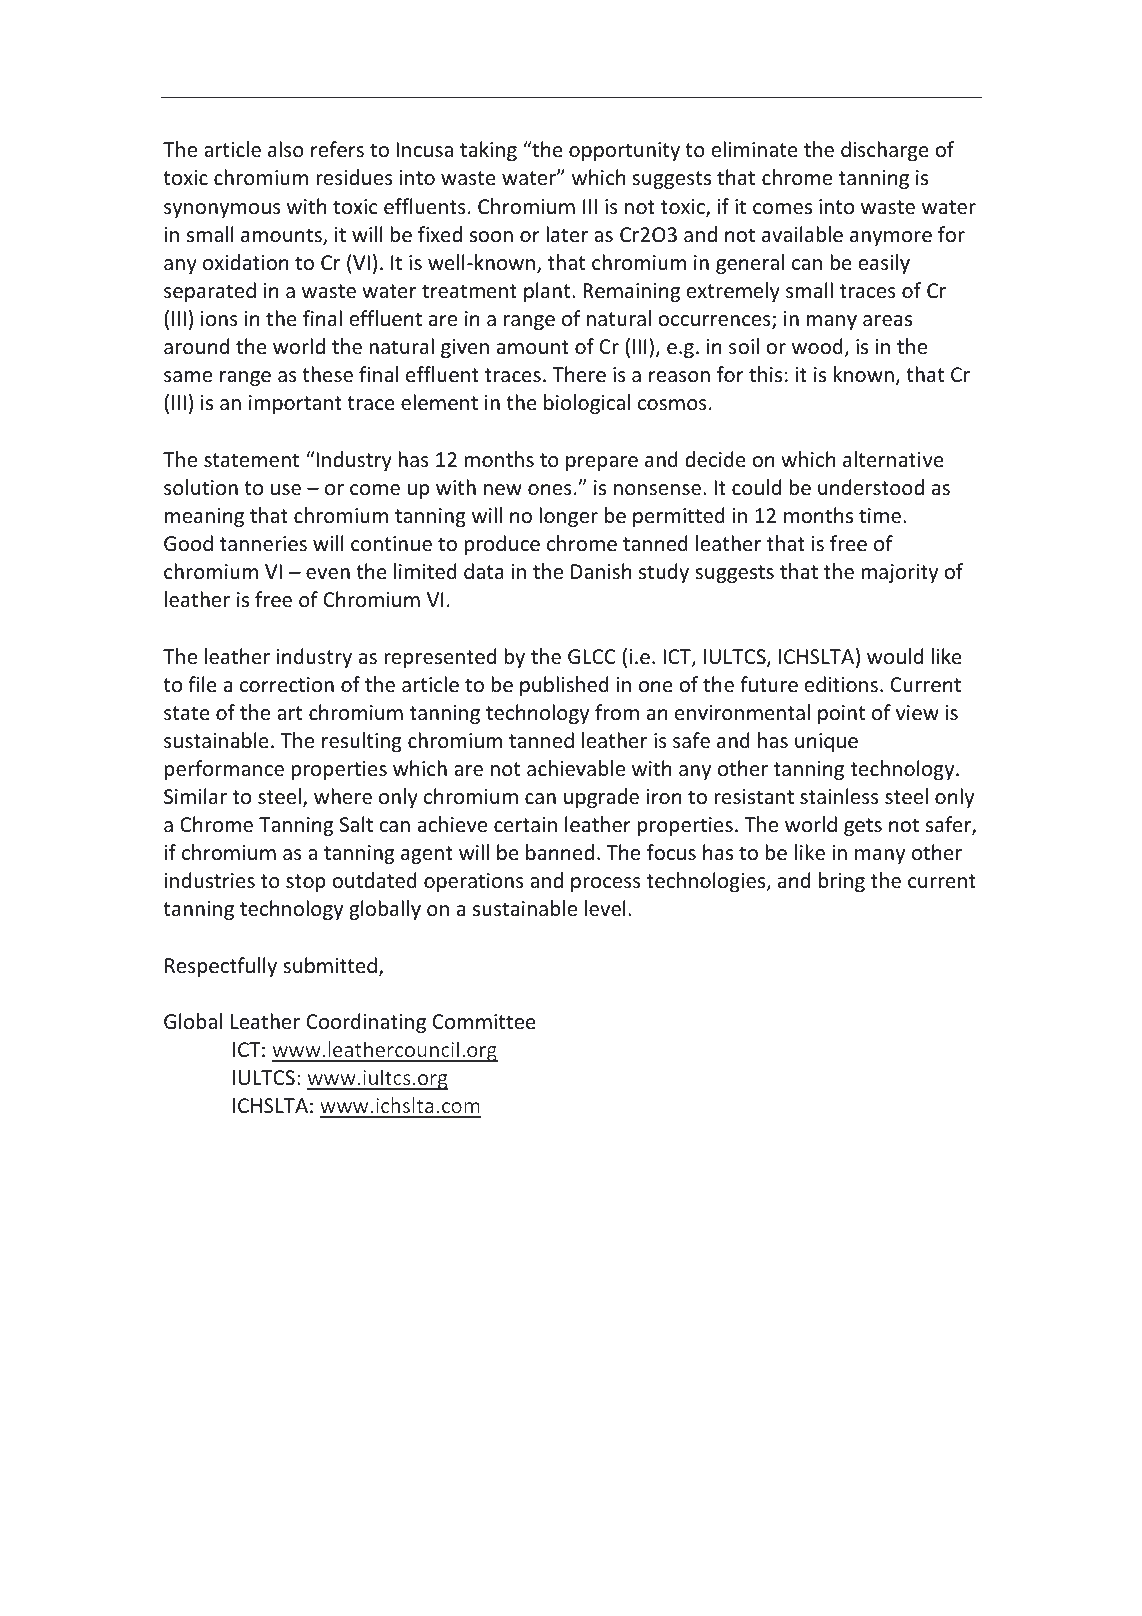 This image has width=1142, height=1616. I want to click on taking, so click(488, 151).
